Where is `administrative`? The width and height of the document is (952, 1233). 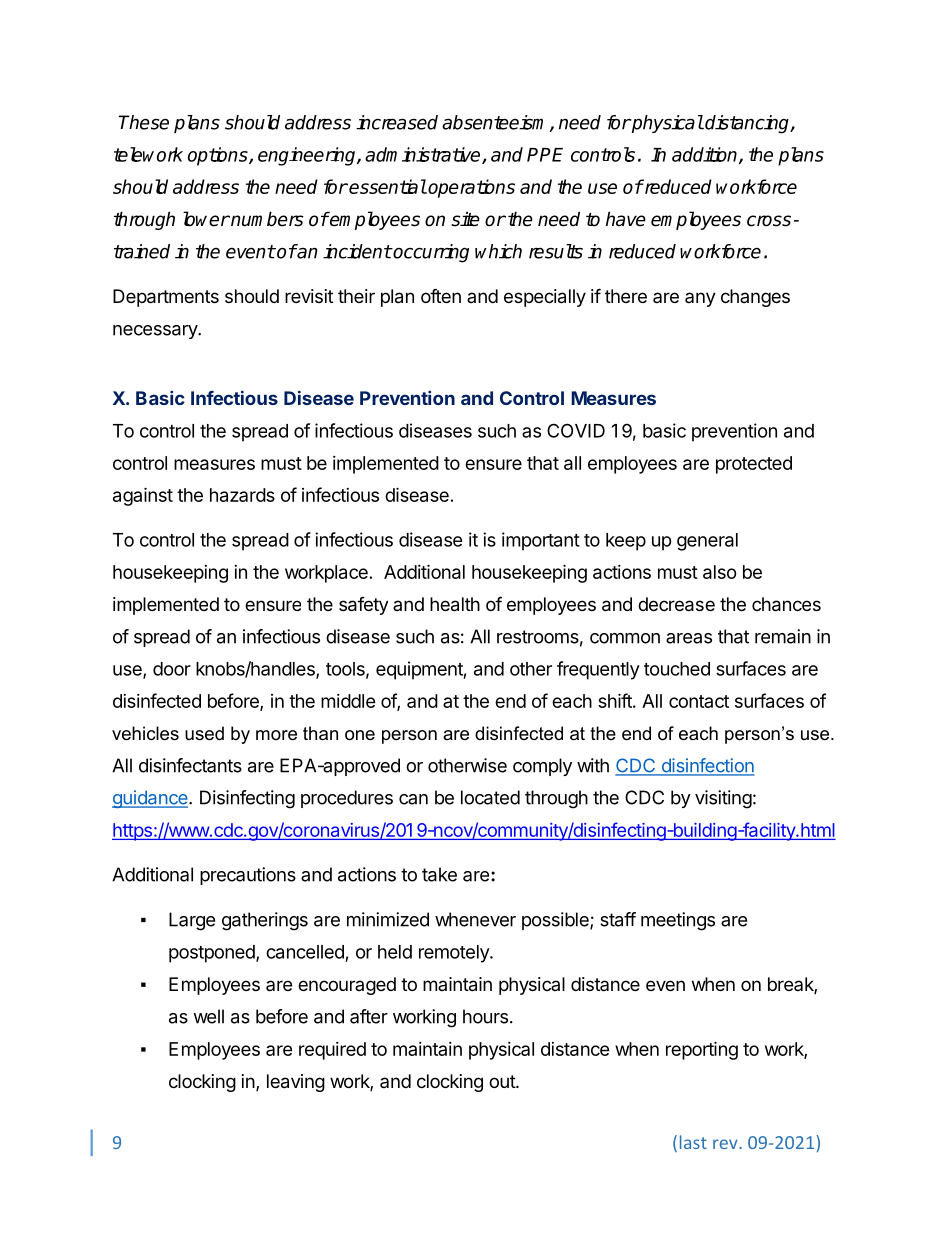
administrative is located at coordinates (424, 155).
